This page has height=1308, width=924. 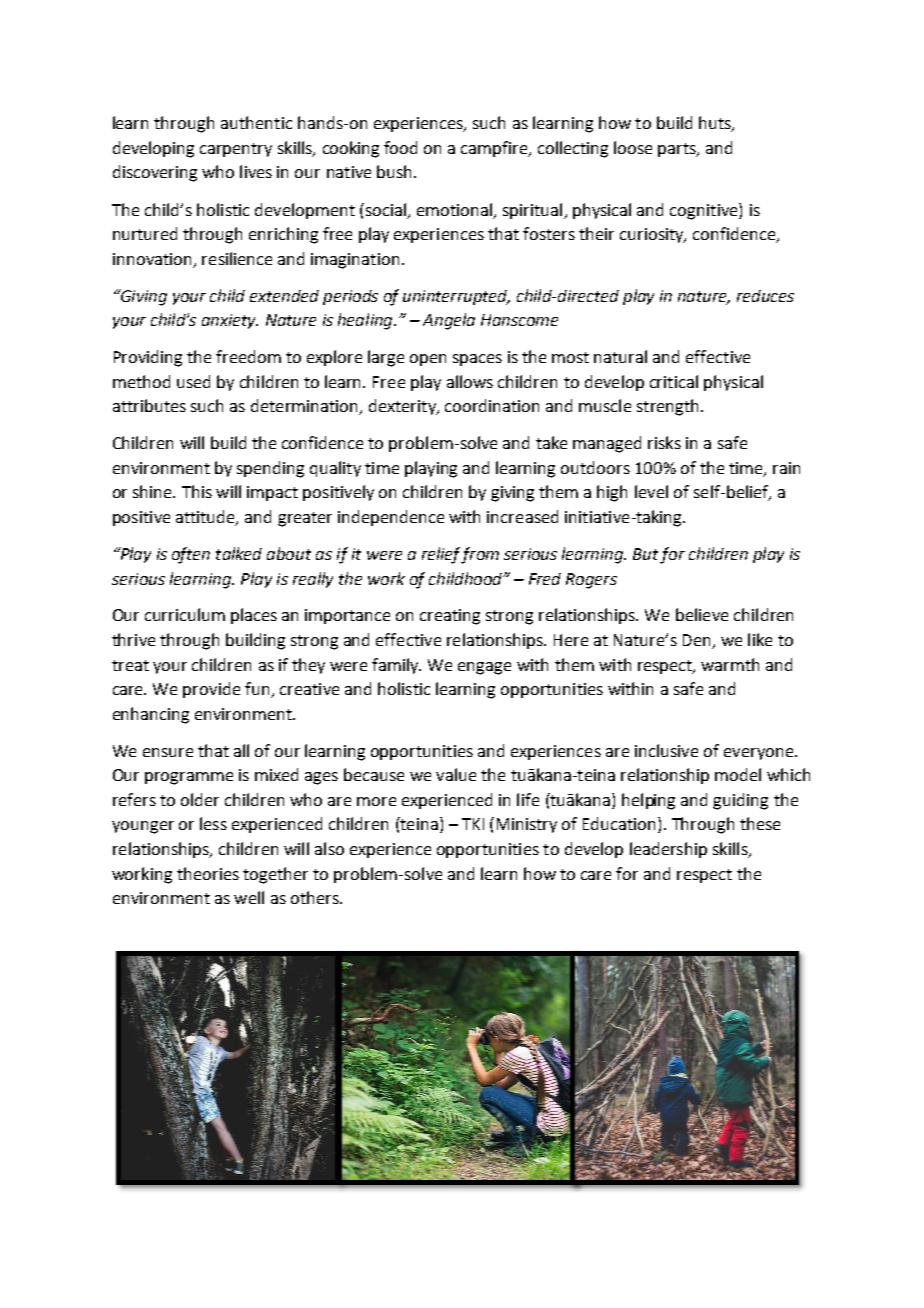 What do you see at coordinates (495, 149) in the page?
I see `campfire` at bounding box center [495, 149].
